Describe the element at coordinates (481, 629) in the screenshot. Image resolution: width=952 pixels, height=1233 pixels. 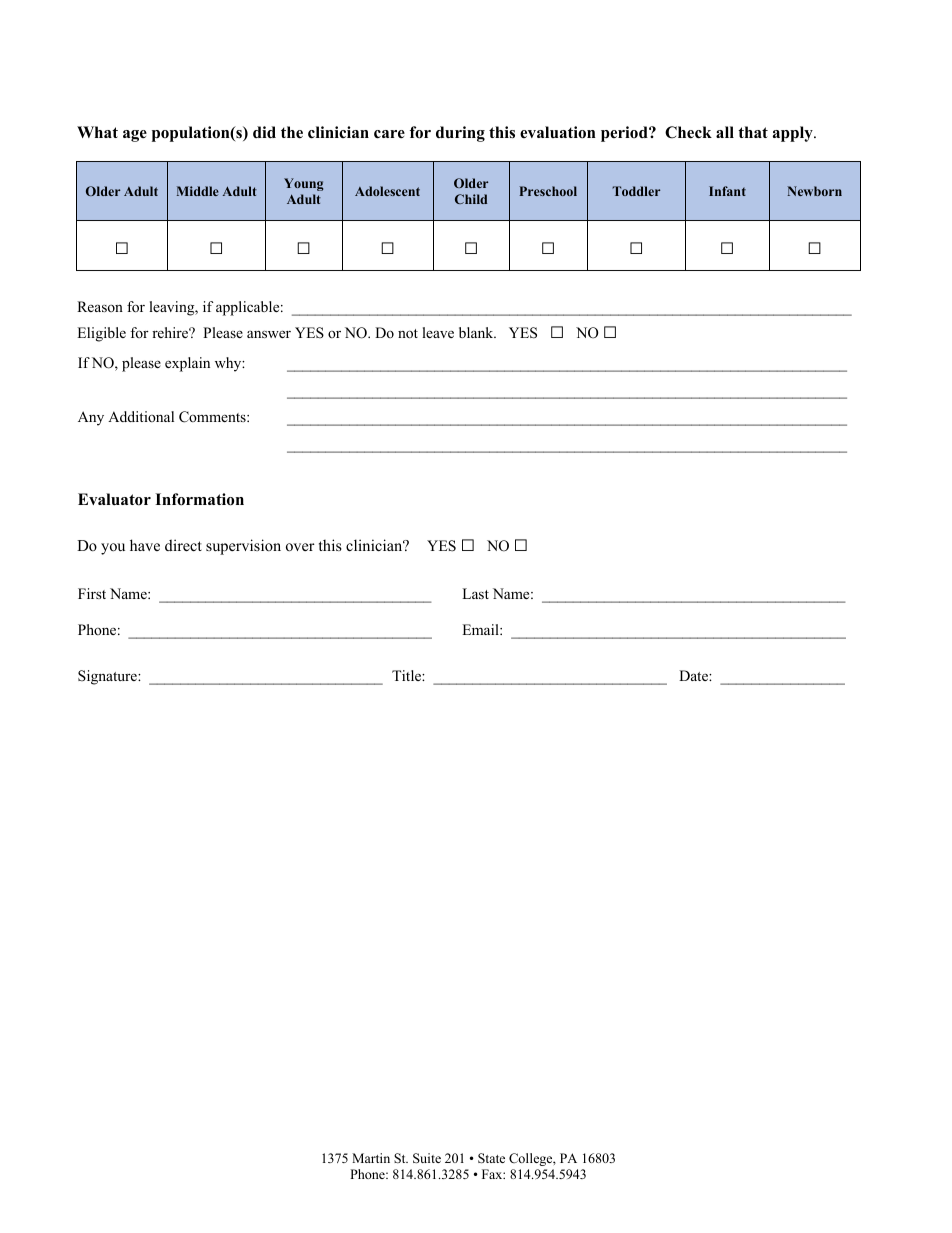
I see `Email` at that location.
